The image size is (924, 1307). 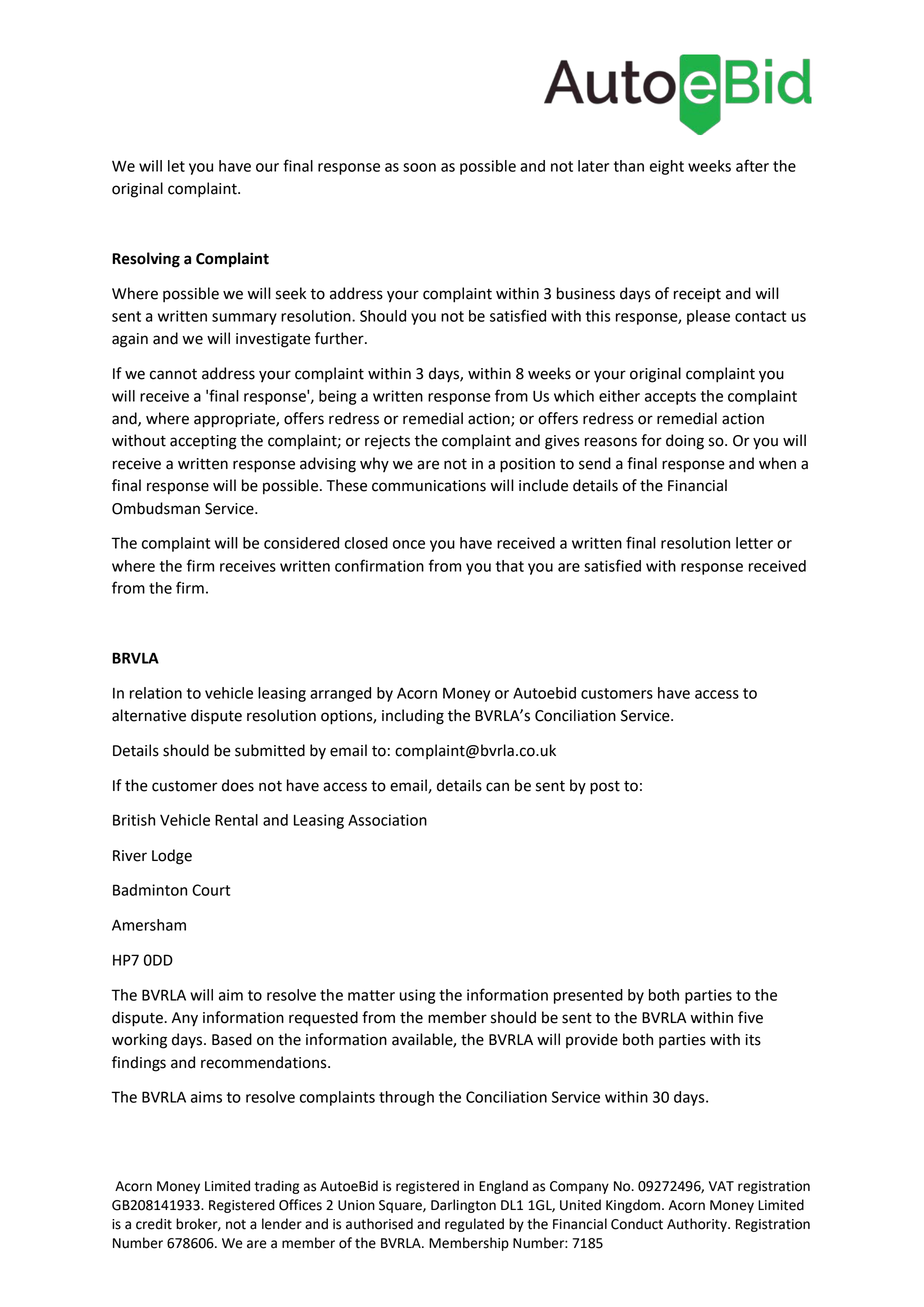 I want to click on Darlington, so click(x=463, y=1206).
